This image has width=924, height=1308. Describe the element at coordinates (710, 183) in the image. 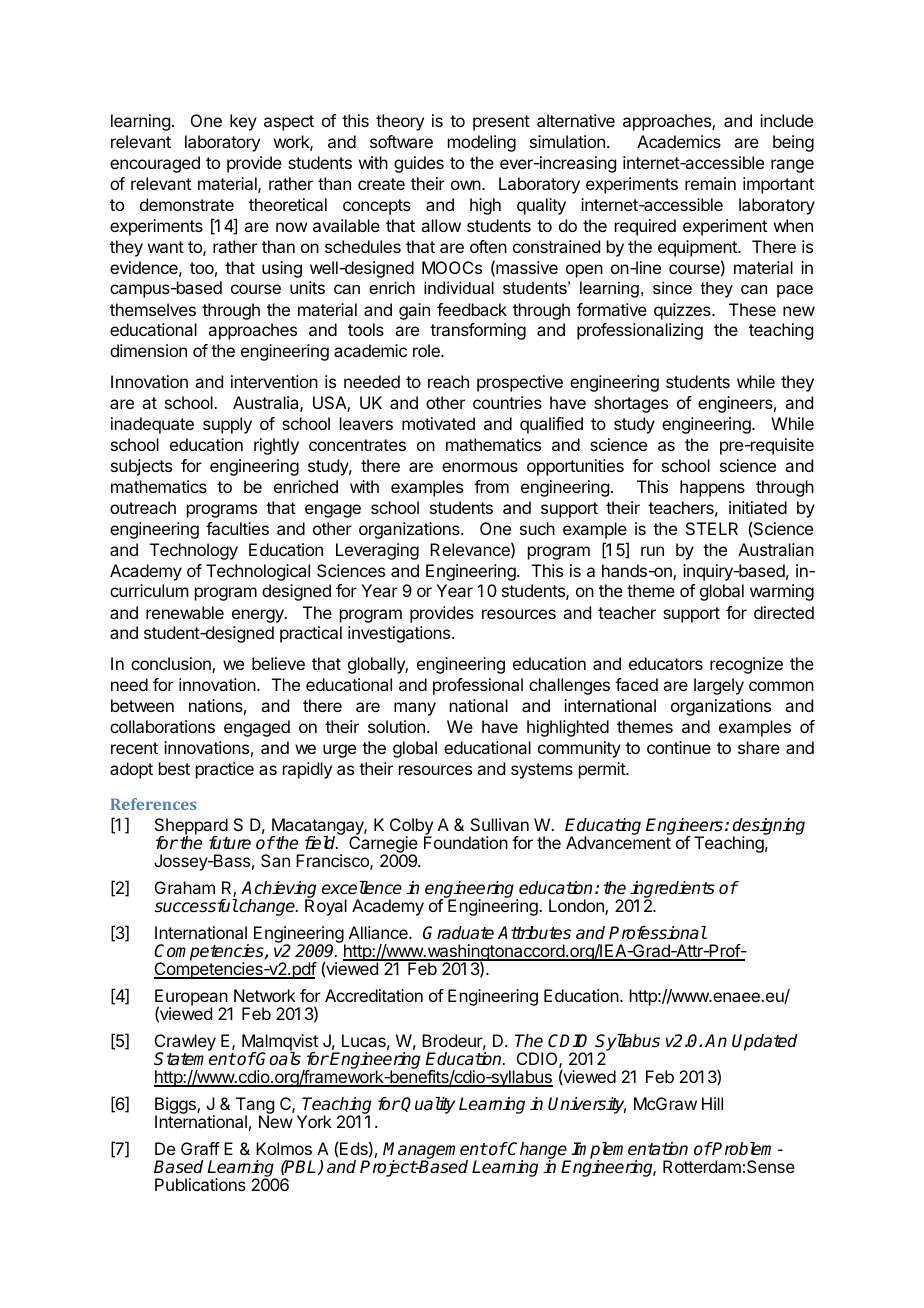

I see `remain` at that location.
